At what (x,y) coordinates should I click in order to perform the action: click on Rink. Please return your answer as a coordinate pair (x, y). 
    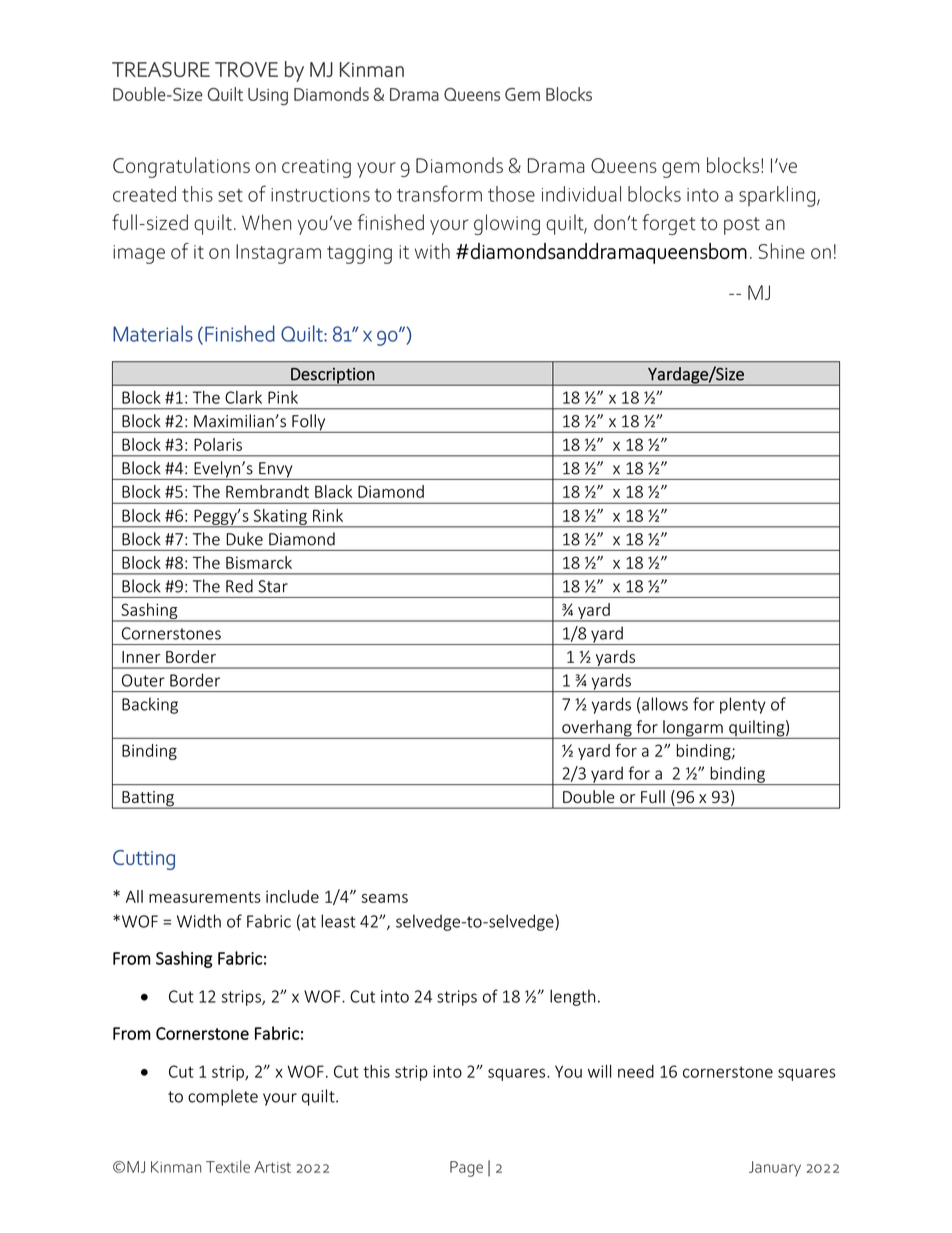
    Looking at the image, I should click on (328, 515).
